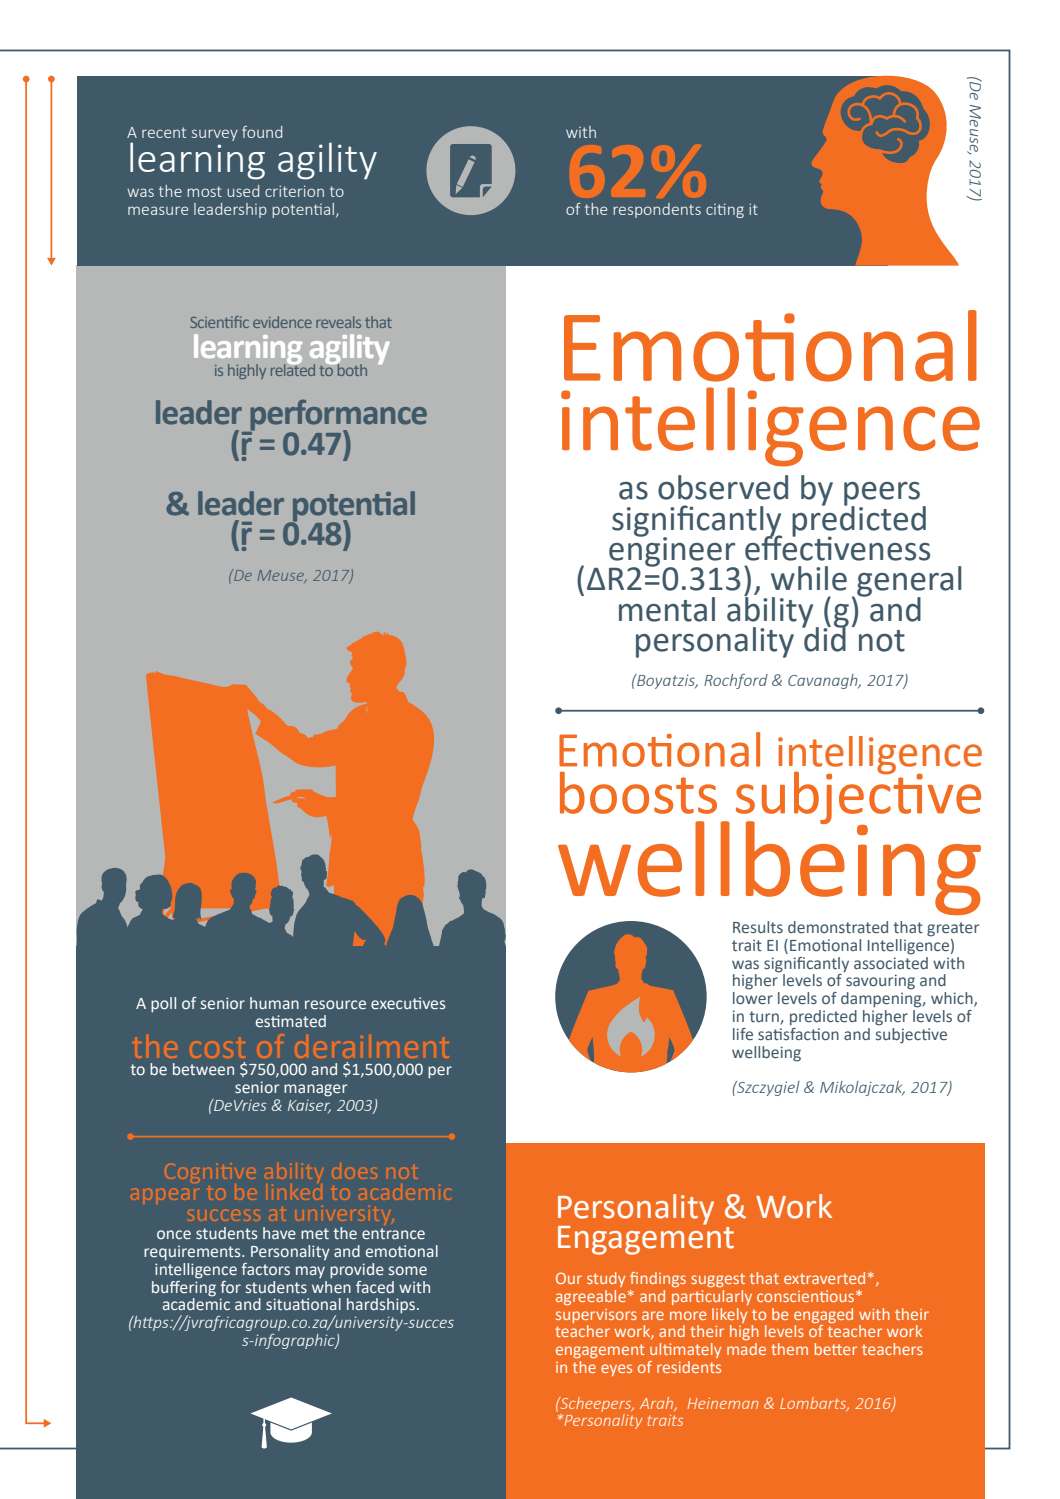 The width and height of the image is (1060, 1499). Describe the element at coordinates (657, 210) in the image. I see `respondents` at that location.
